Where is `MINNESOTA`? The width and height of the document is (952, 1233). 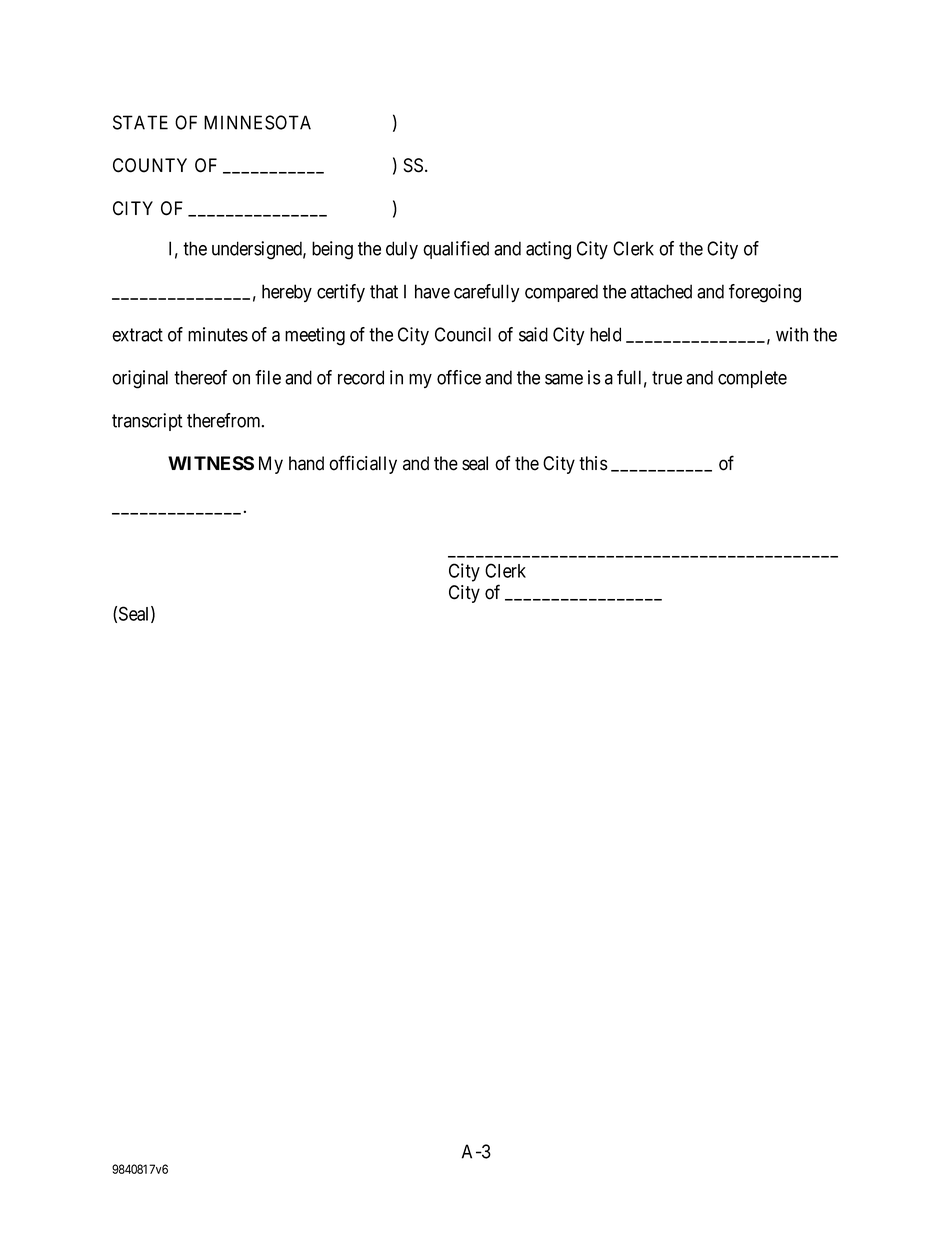
MINNESOTA is located at coordinates (257, 122).
